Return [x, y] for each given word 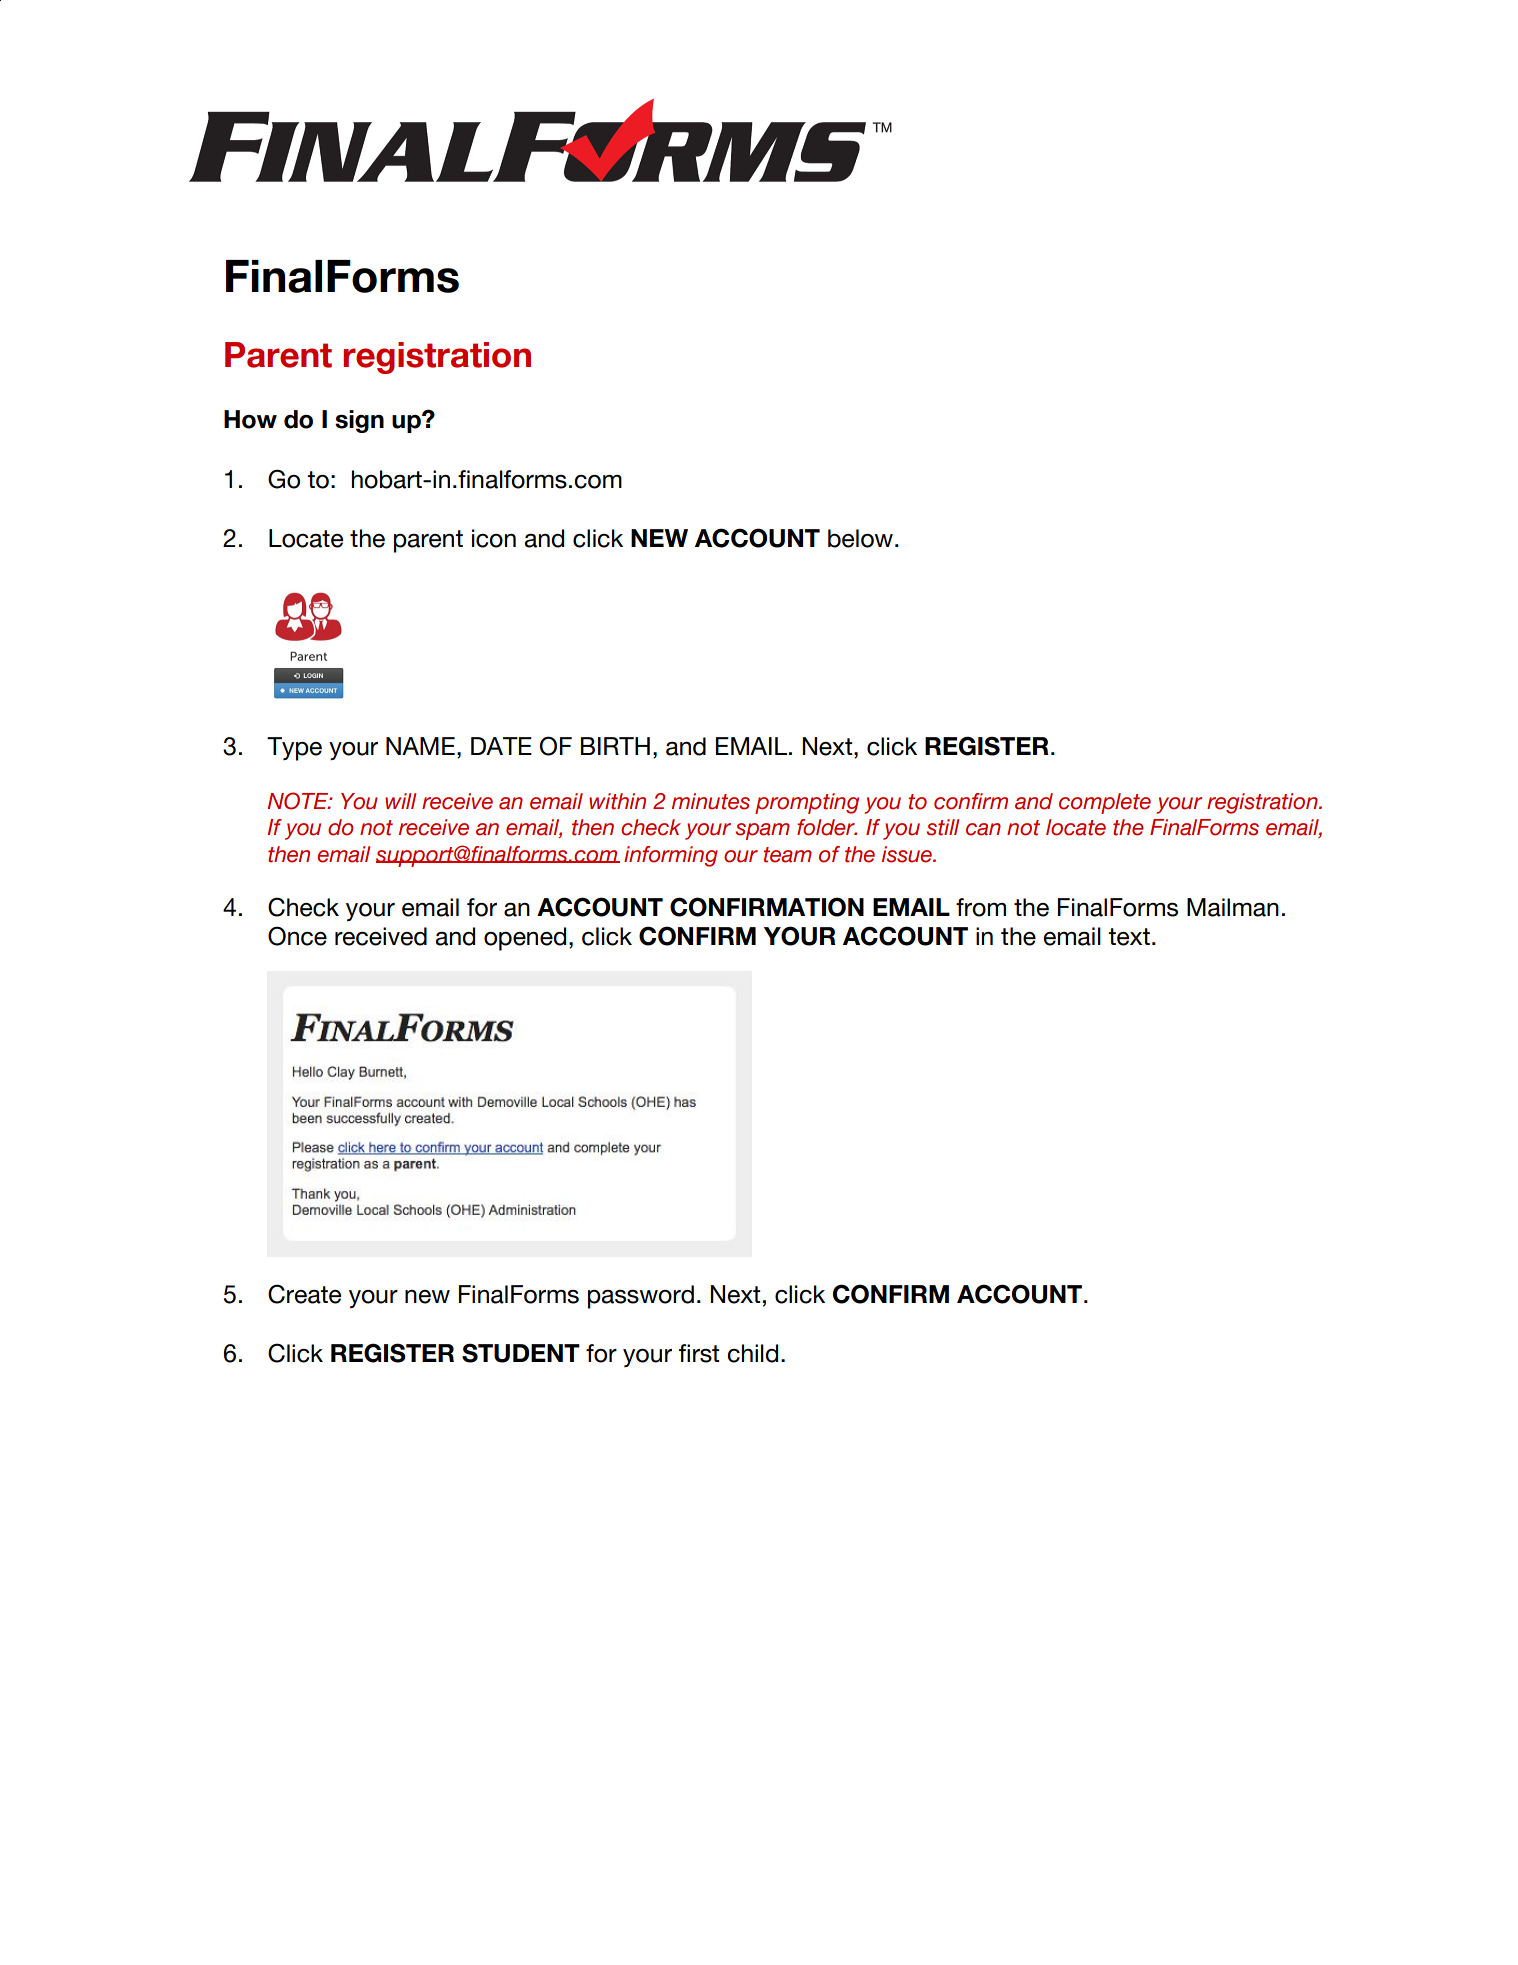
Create [304, 1294]
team [787, 855]
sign [359, 421]
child [752, 1353]
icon [494, 538]
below [860, 538]
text [1129, 937]
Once [297, 936]
